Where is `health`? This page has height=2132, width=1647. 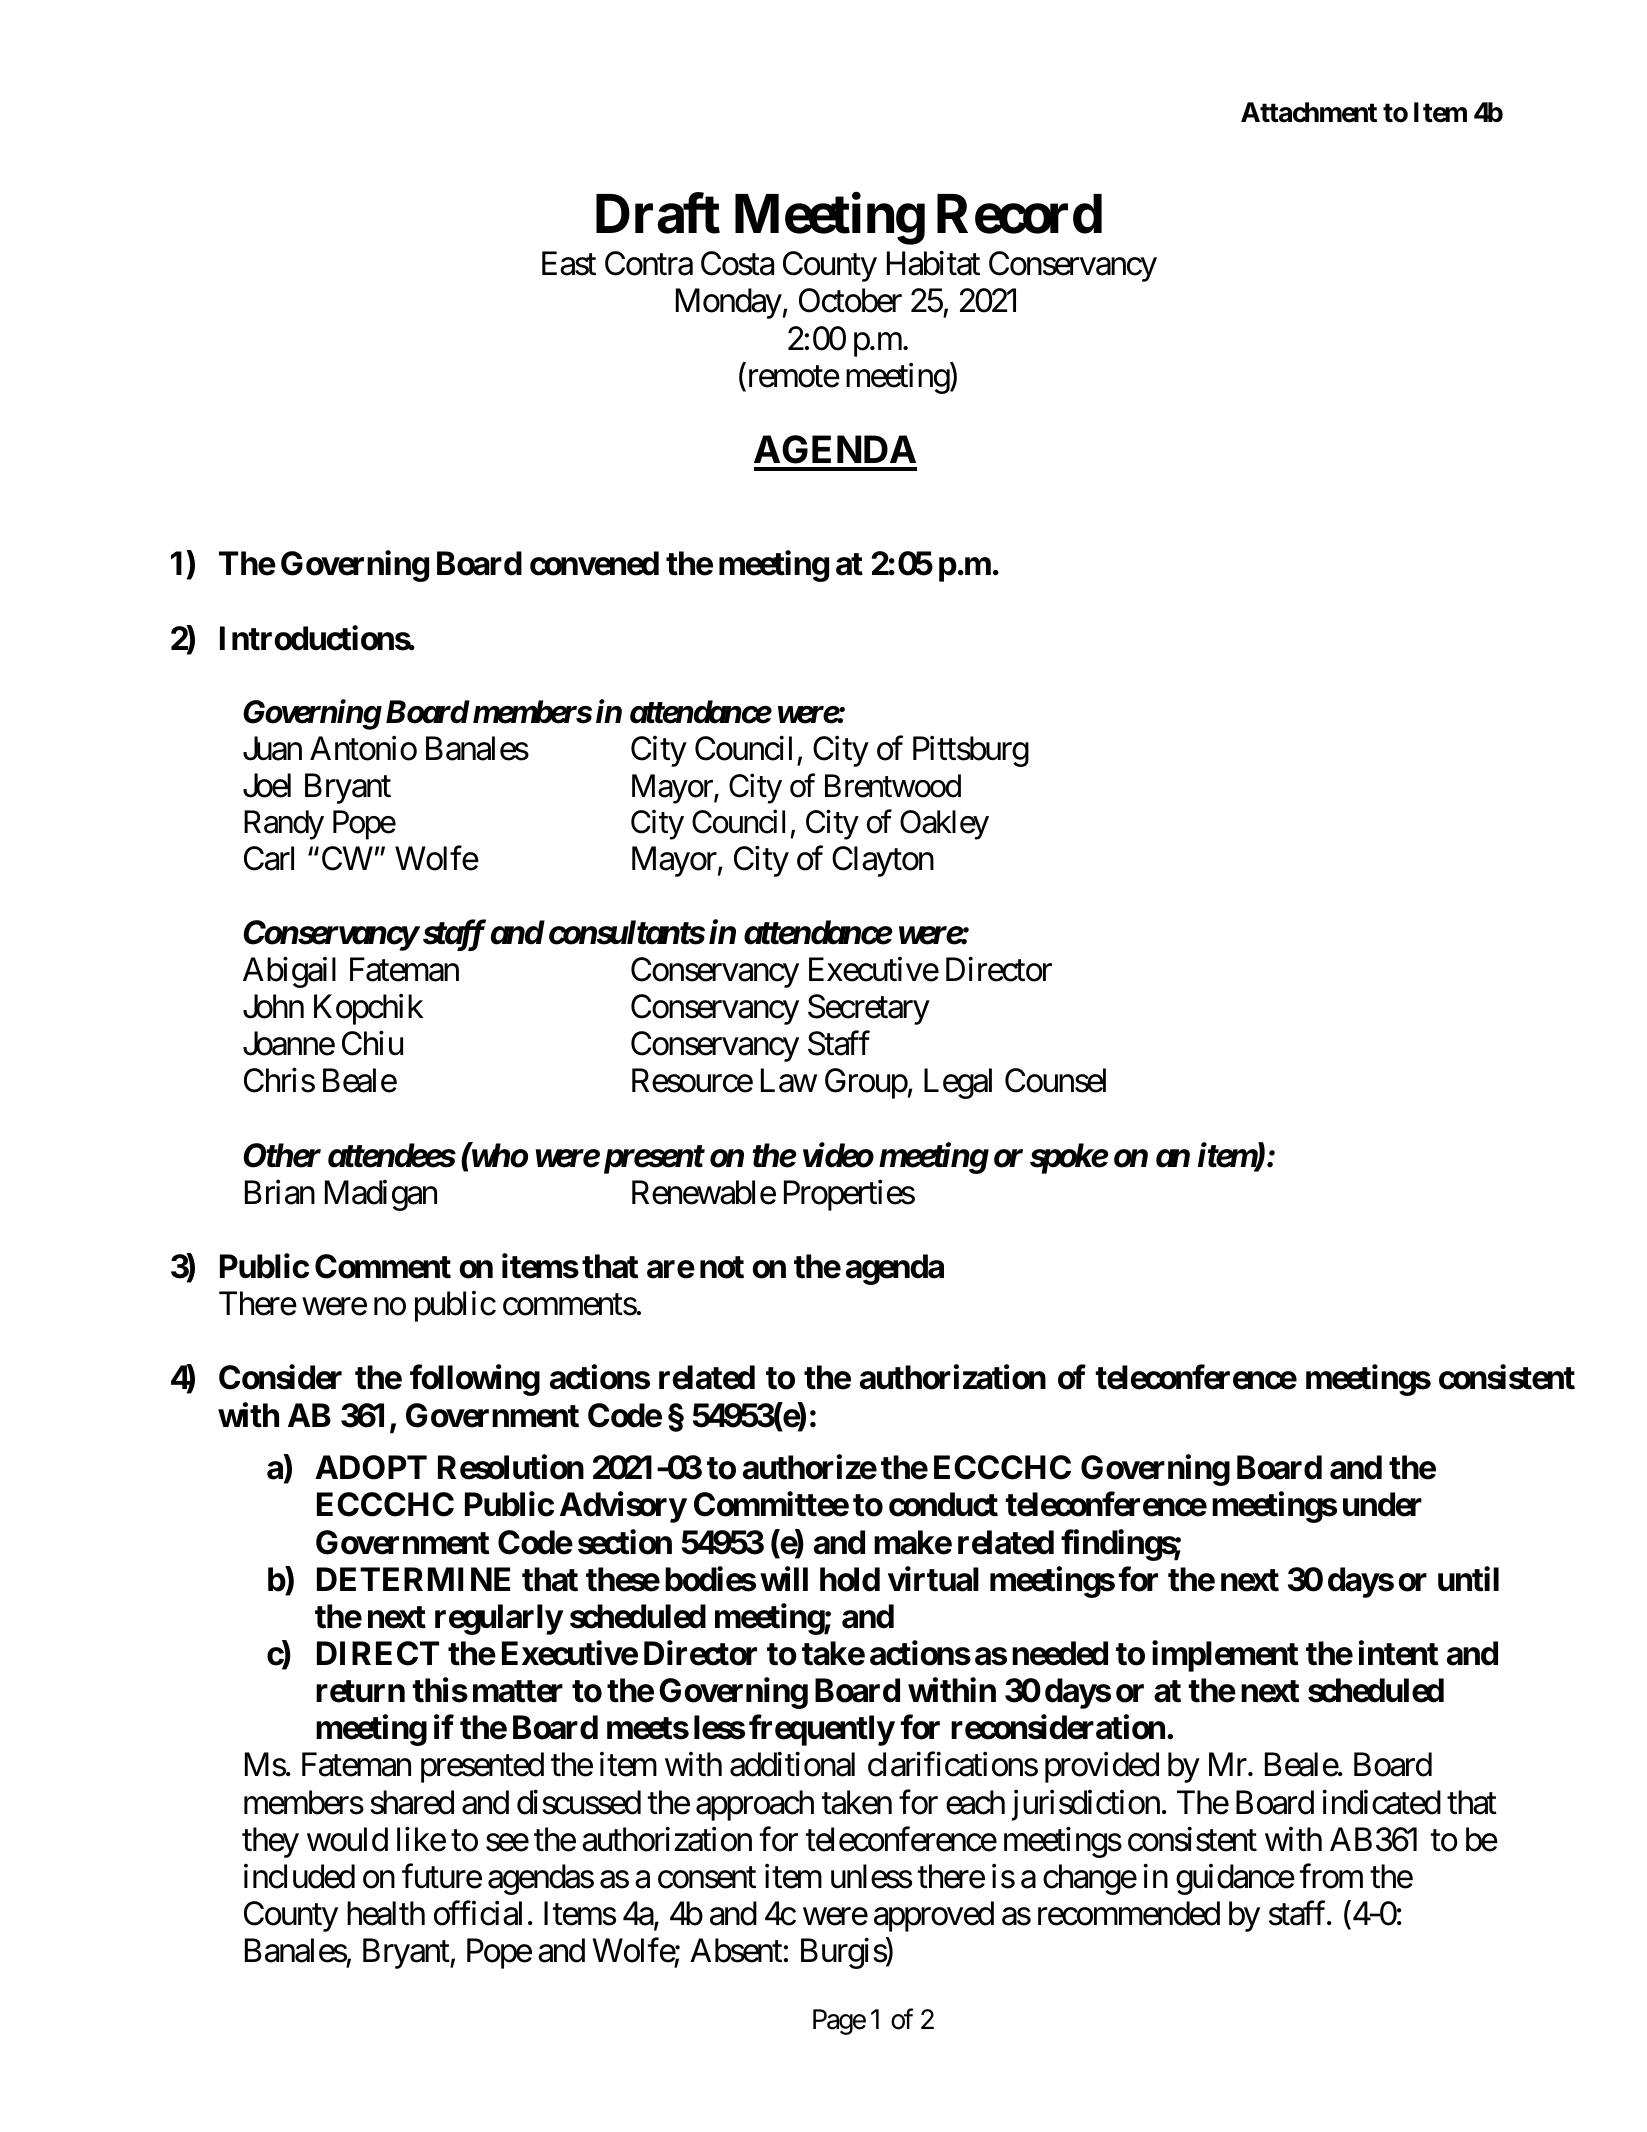
health is located at coordinates (386, 1913).
